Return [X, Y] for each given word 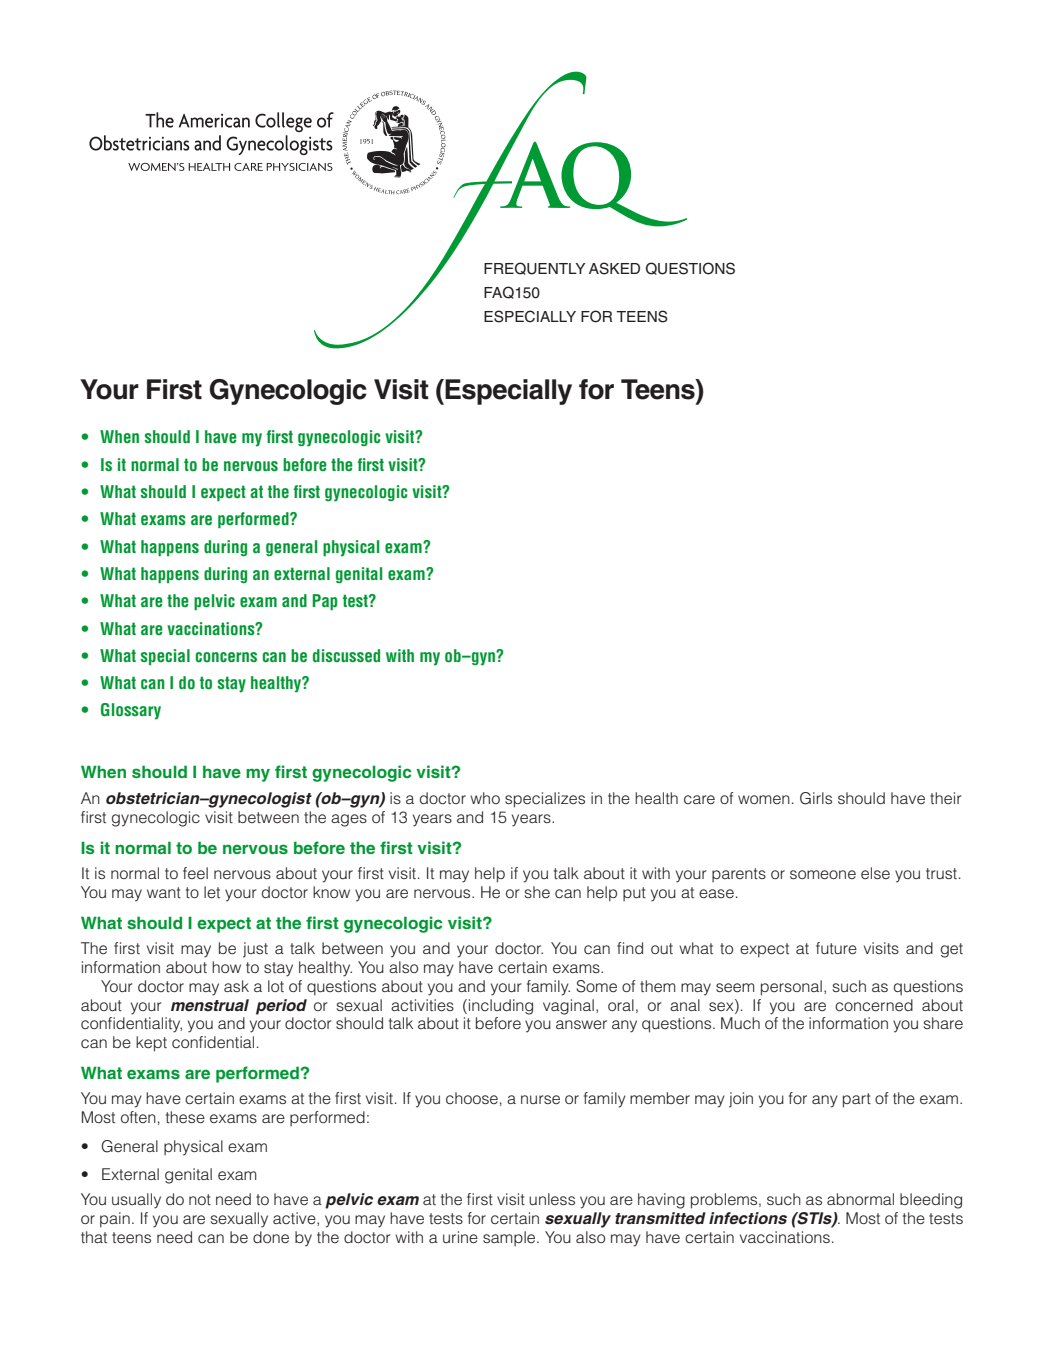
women [764, 799]
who [485, 798]
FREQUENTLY [534, 268]
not [200, 1199]
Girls [816, 798]
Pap [324, 602]
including [501, 1007]
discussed [346, 655]
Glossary [131, 711]
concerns [226, 657]
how [226, 967]
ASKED [614, 268]
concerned [874, 1005]
